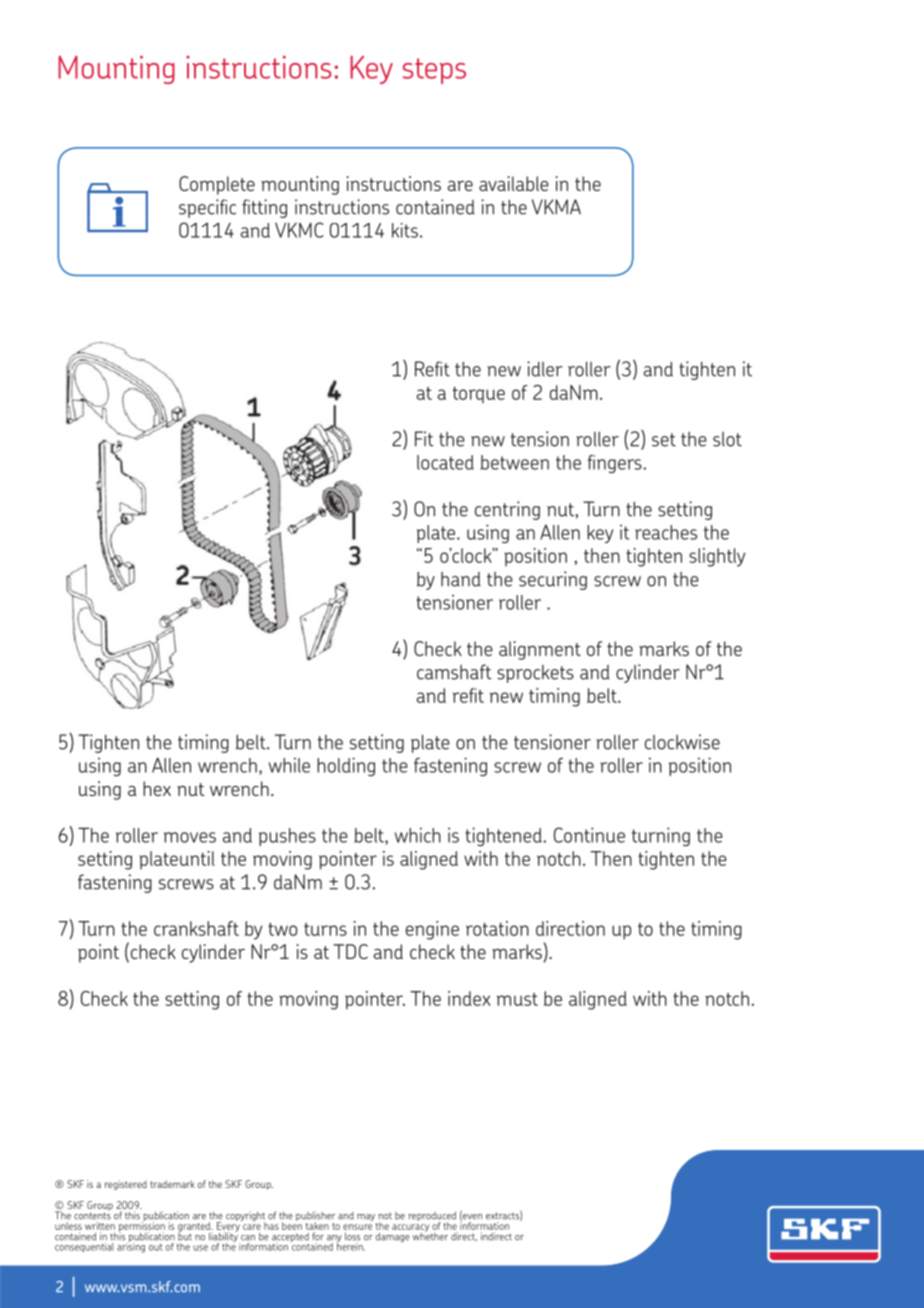  I want to click on steps, so click(434, 71).
